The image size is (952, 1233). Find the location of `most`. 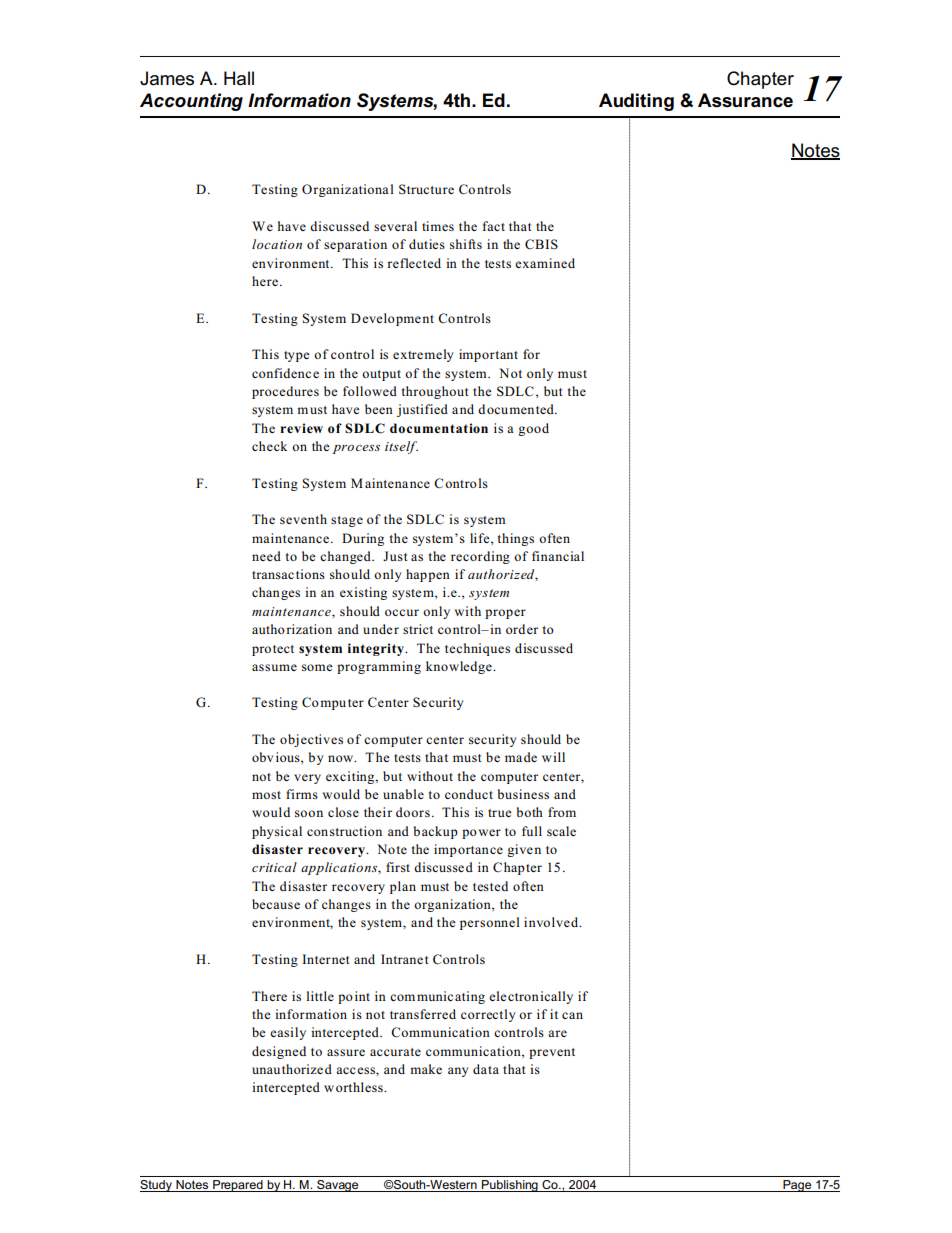

most is located at coordinates (266, 795).
